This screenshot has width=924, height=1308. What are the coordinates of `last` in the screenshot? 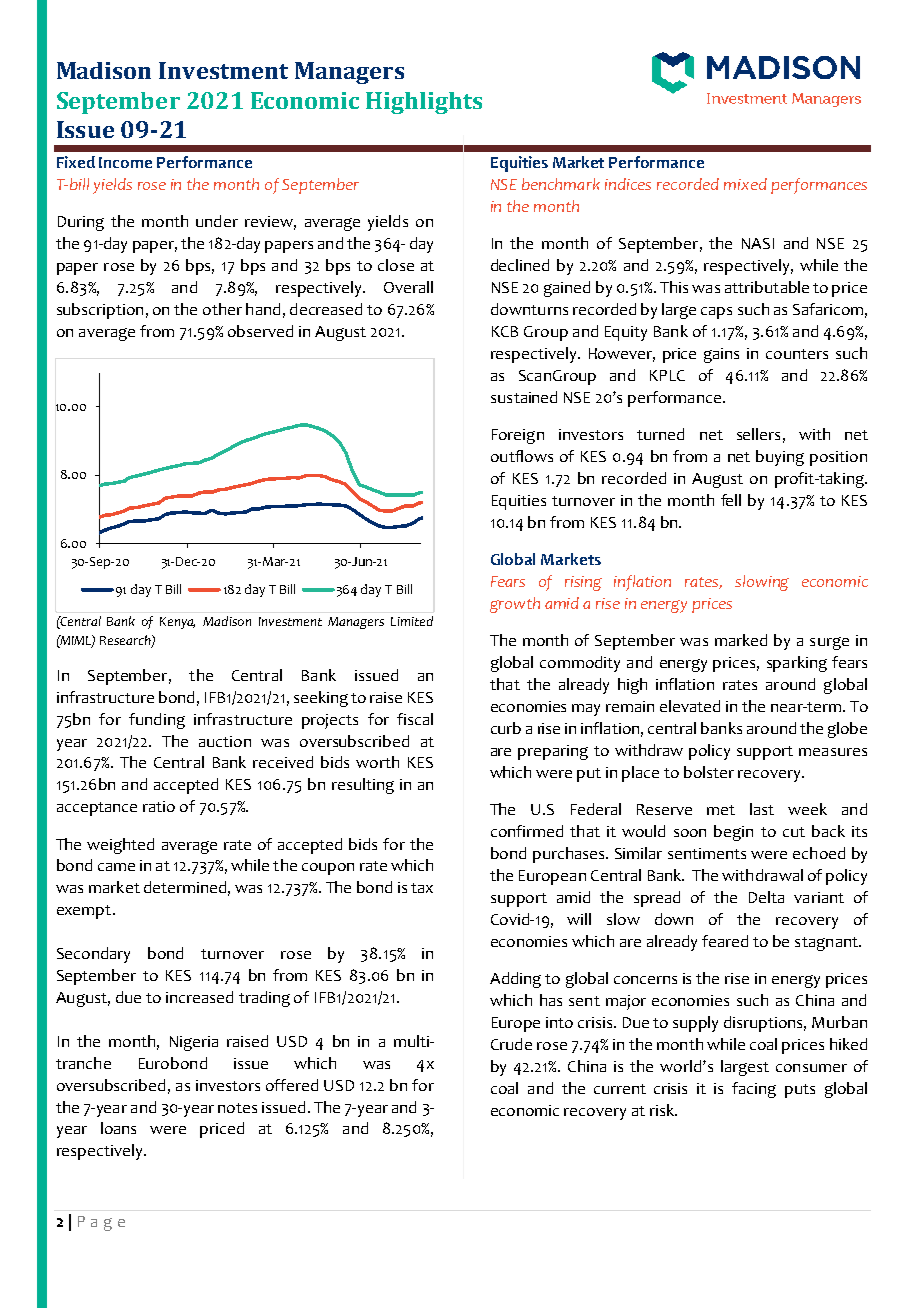 It's located at (762, 809).
